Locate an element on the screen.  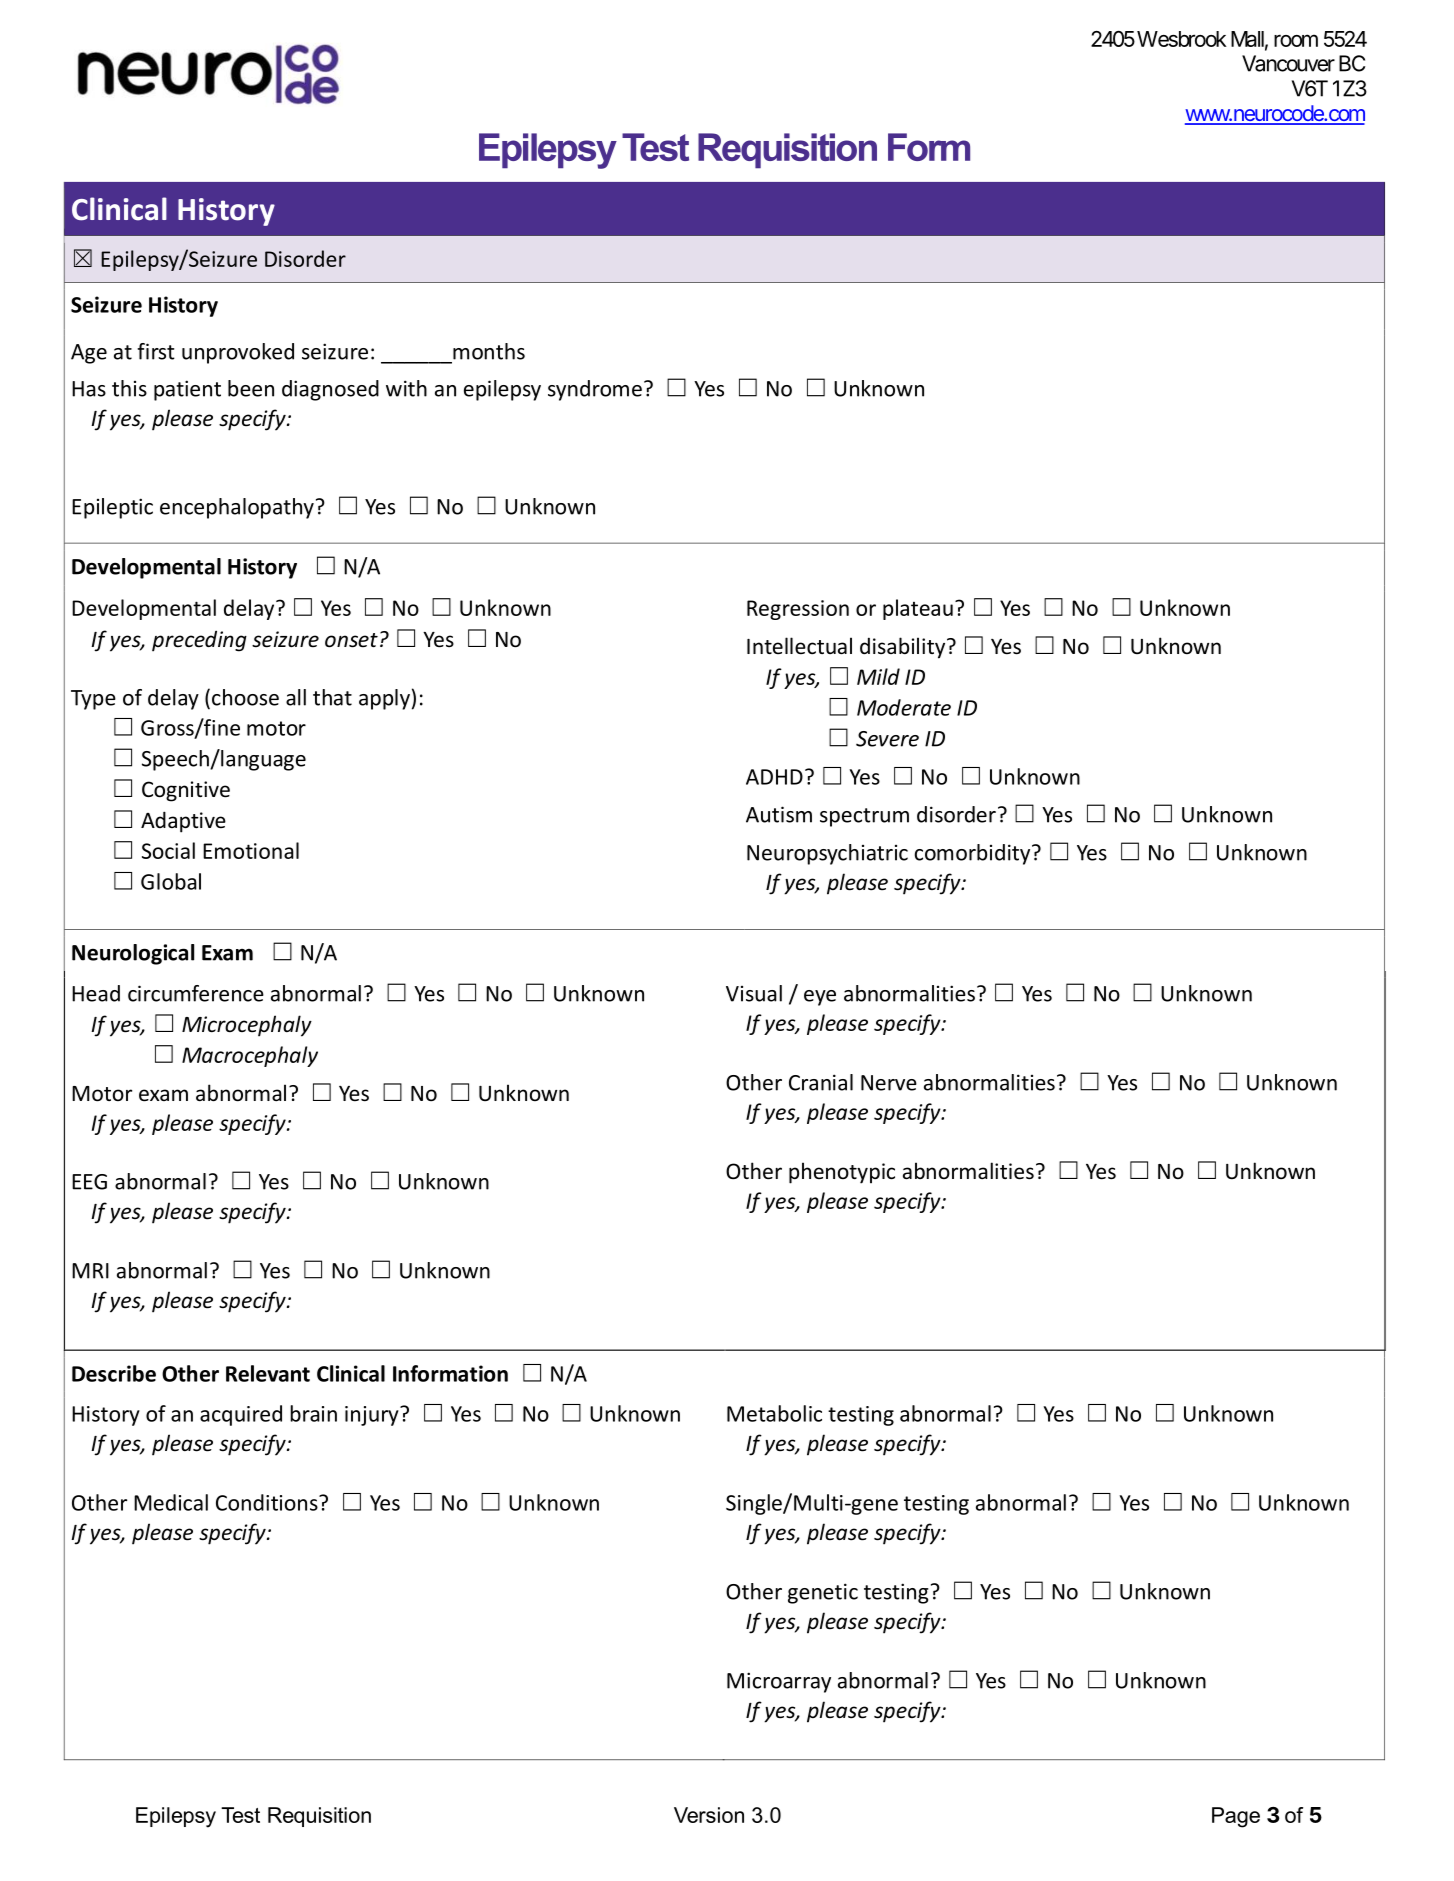
Visual is located at coordinates (754, 993).
